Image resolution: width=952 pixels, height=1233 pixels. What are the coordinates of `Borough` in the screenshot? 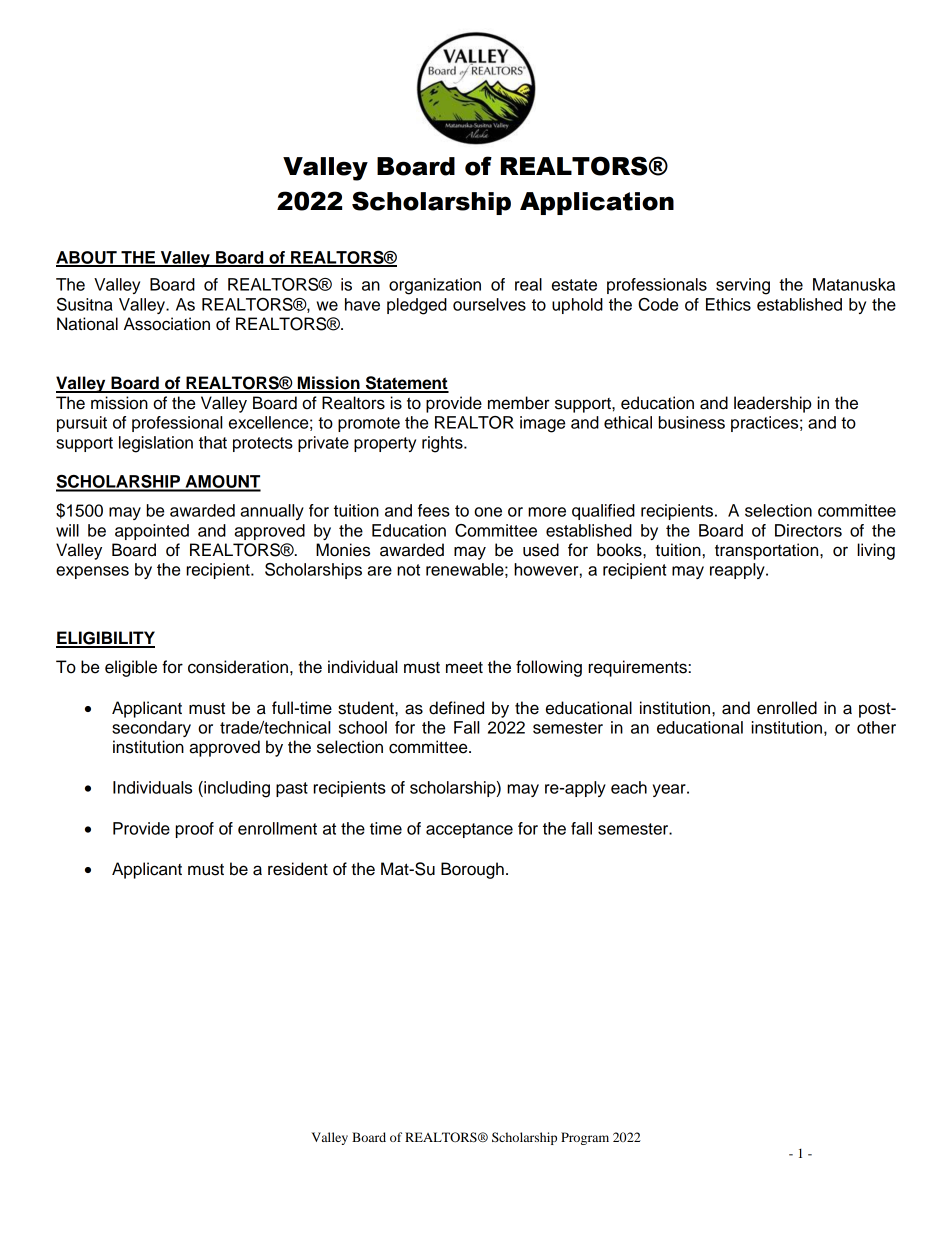 It's located at (472, 870).
